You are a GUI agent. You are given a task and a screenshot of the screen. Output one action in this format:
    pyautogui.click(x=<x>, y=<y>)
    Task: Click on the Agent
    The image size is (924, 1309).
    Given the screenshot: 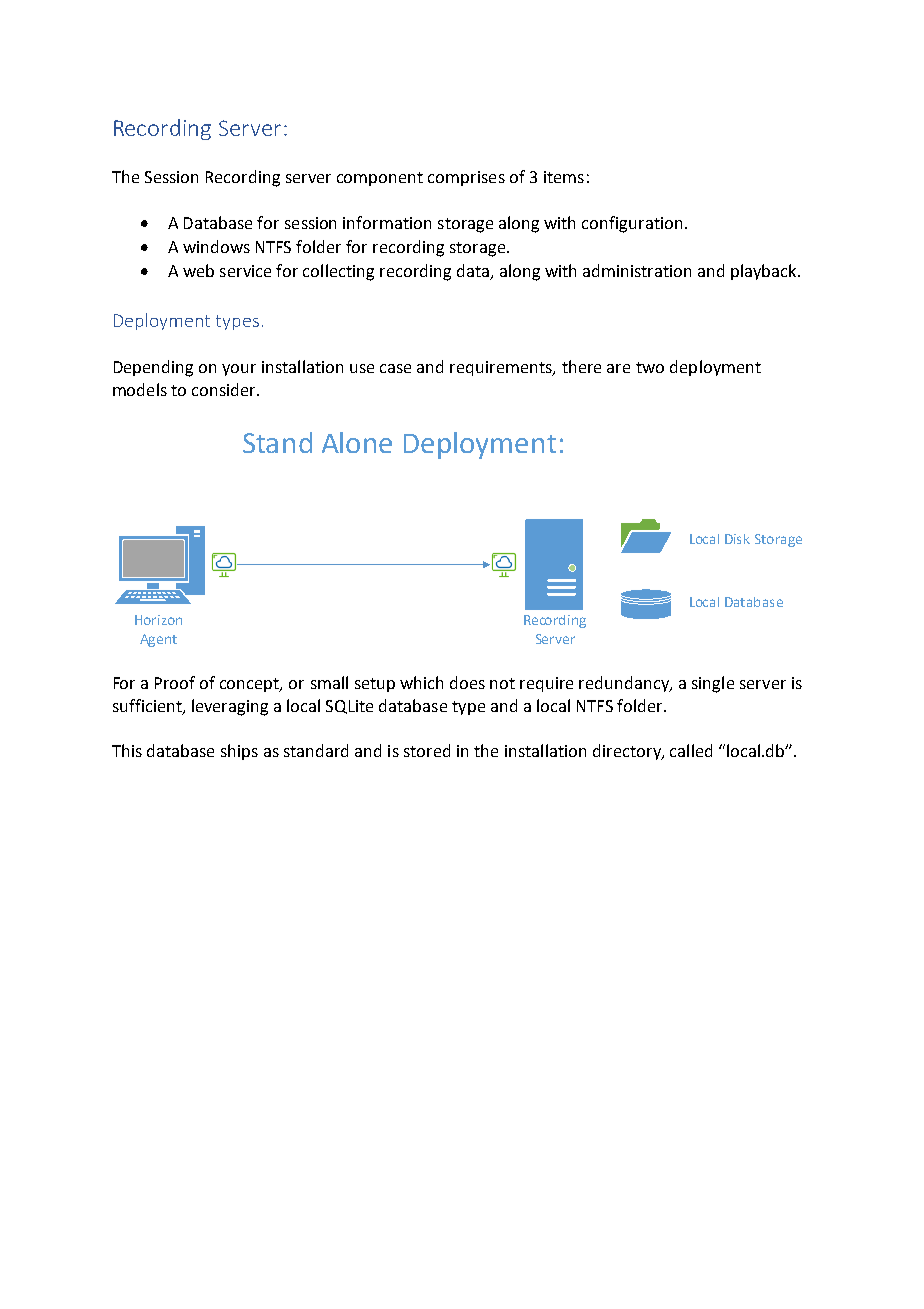 What is the action you would take?
    pyautogui.click(x=158, y=640)
